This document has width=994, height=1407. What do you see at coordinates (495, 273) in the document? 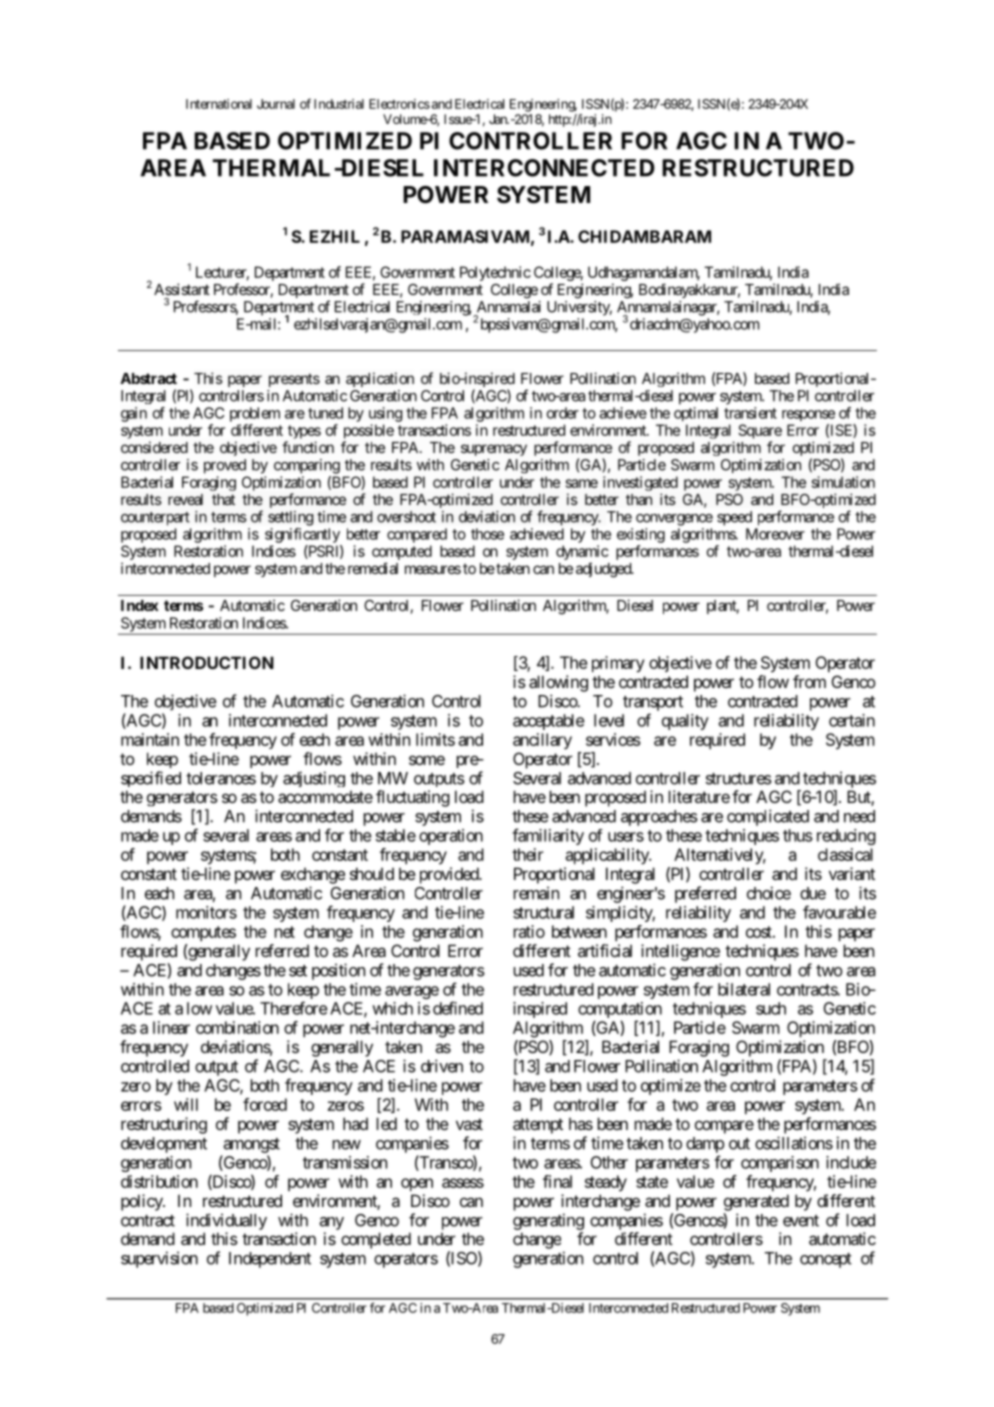
I see `Polytechnic` at bounding box center [495, 273].
